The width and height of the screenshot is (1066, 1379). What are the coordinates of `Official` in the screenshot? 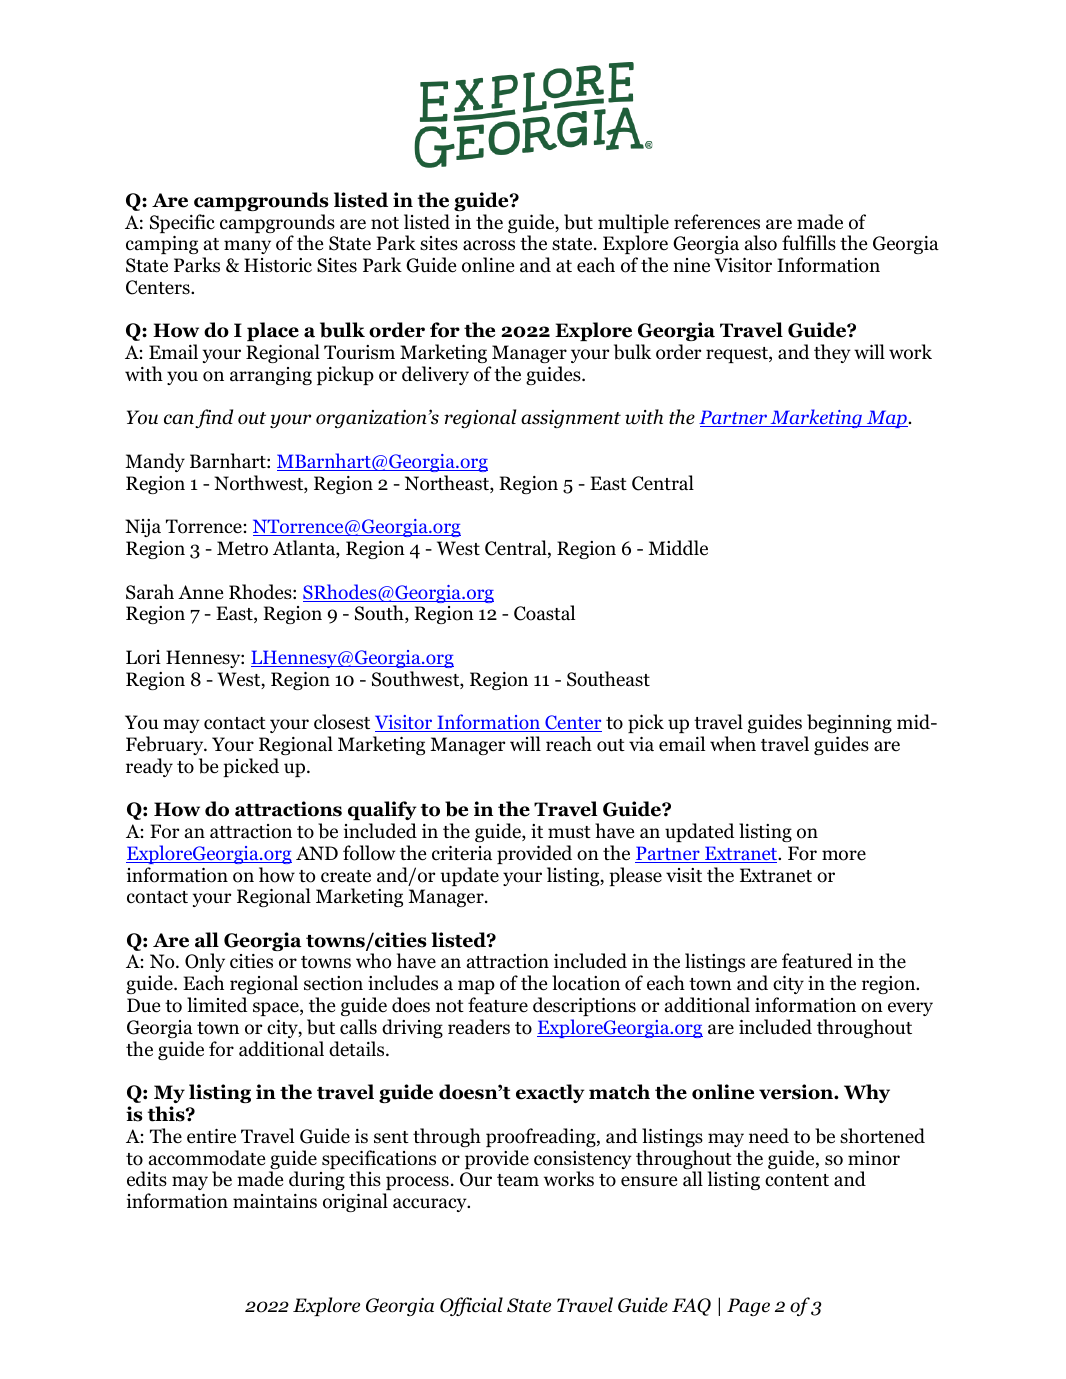 It's located at (471, 1306).
